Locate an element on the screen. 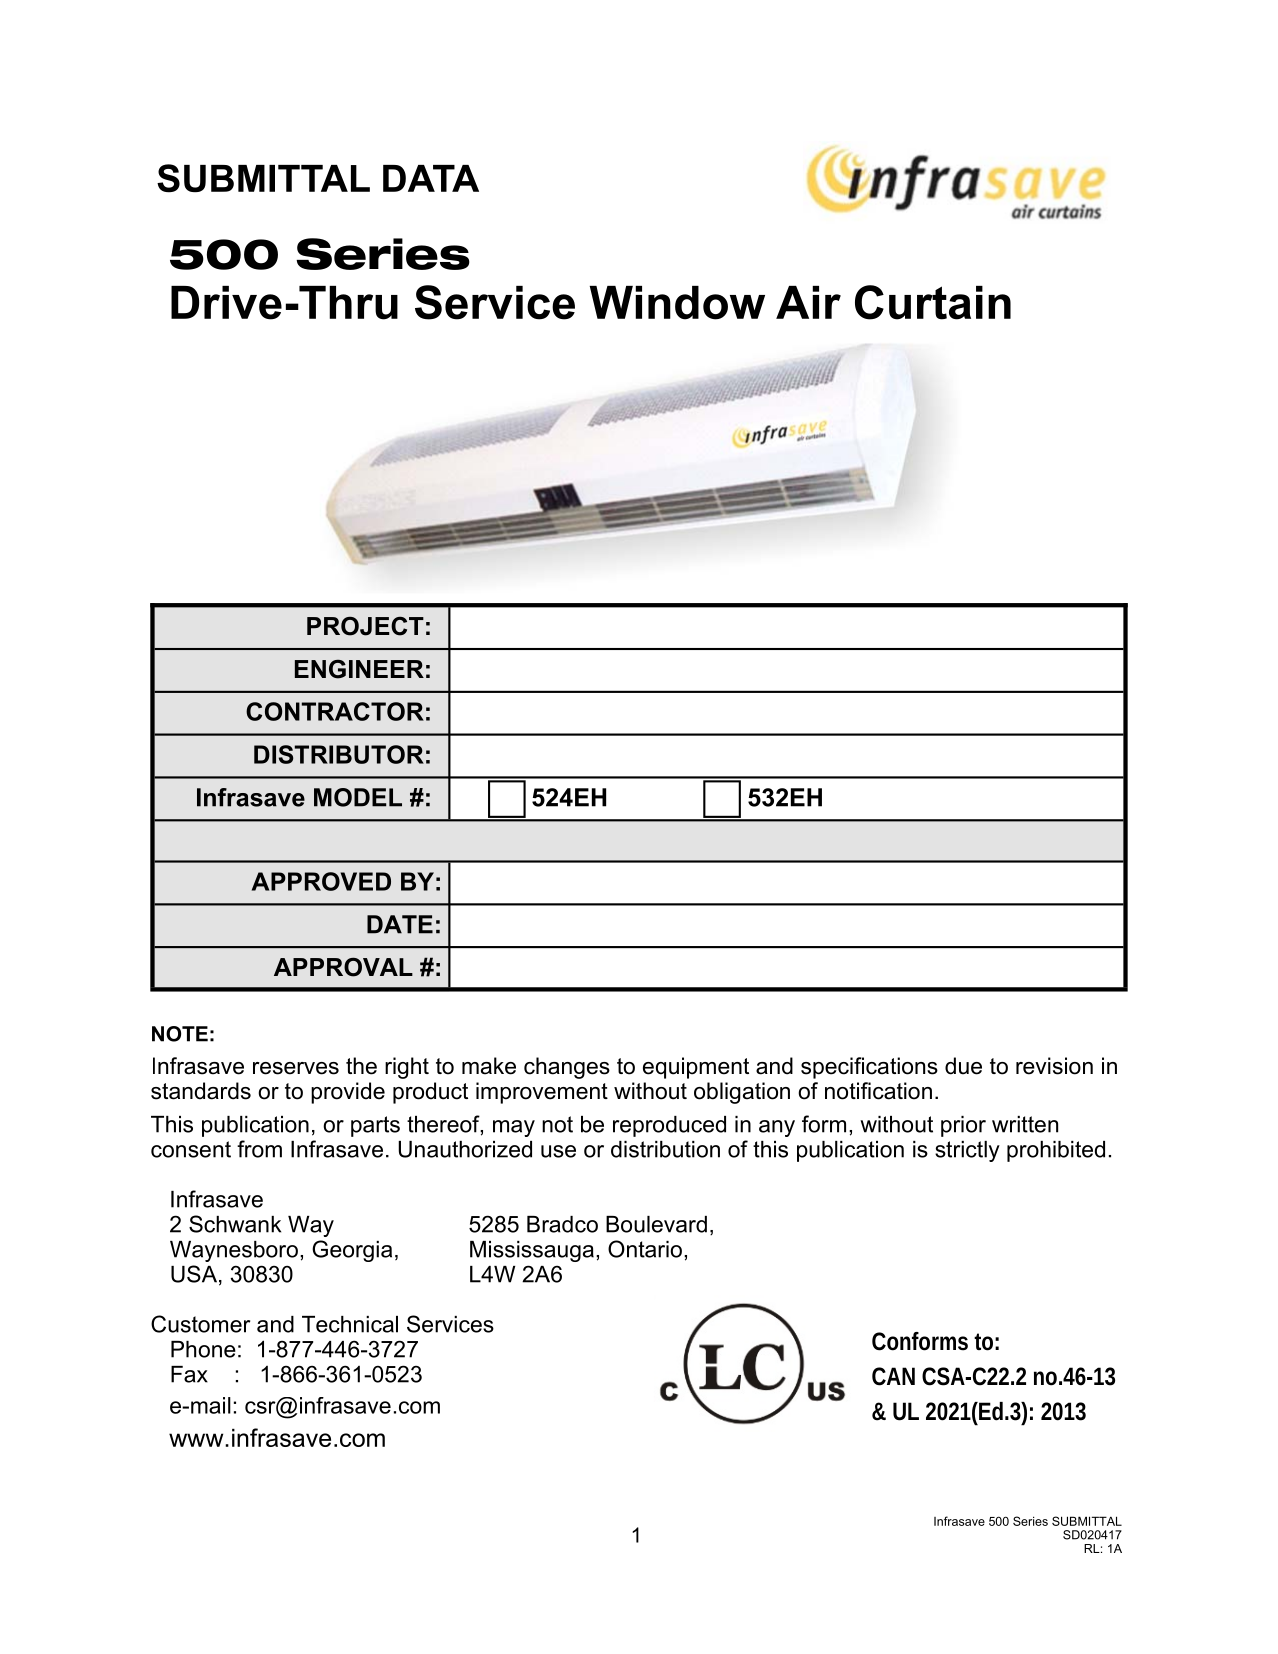 This screenshot has height=1654, width=1278. due is located at coordinates (963, 1066).
